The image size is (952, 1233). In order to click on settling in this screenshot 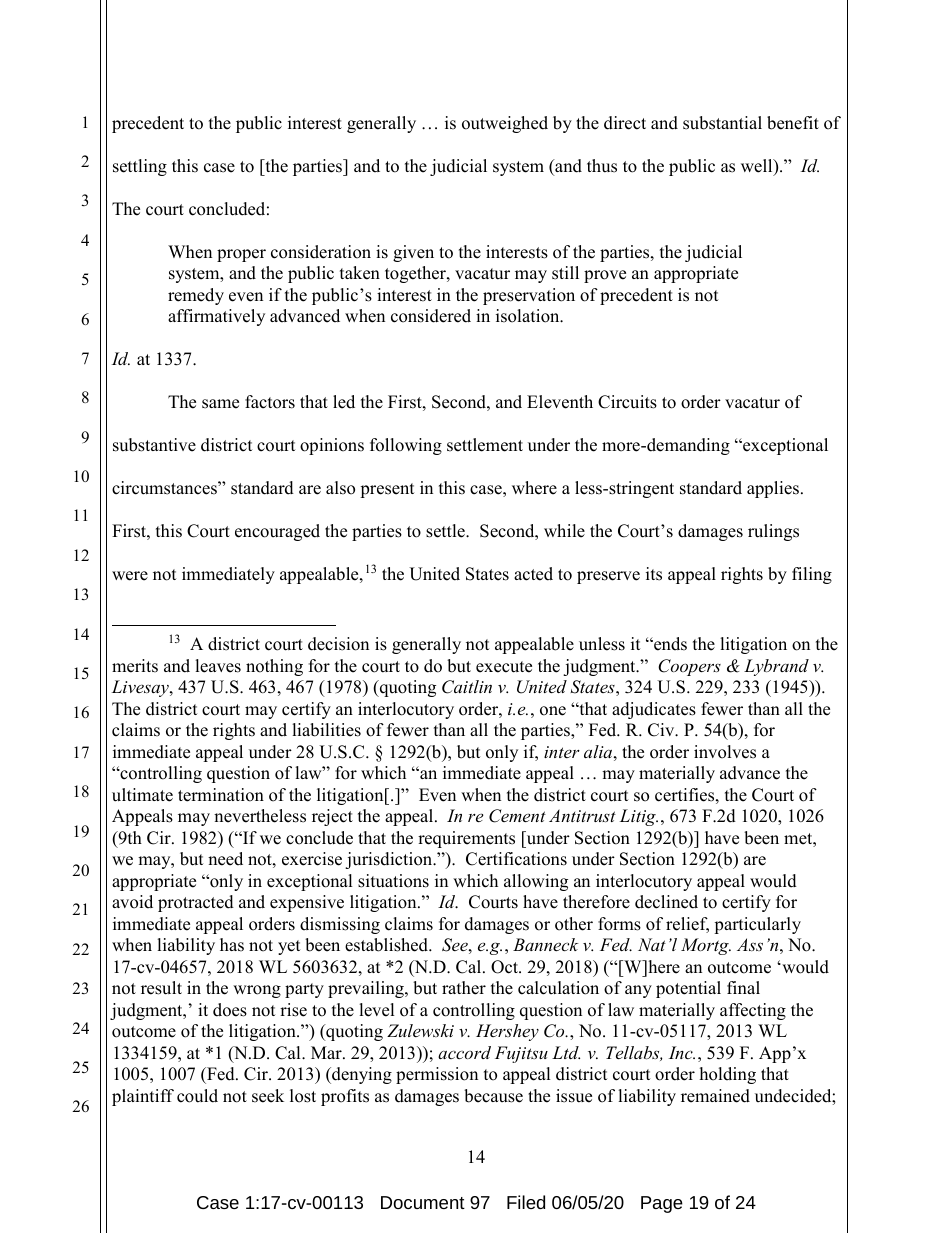, I will do `click(140, 167)`.
